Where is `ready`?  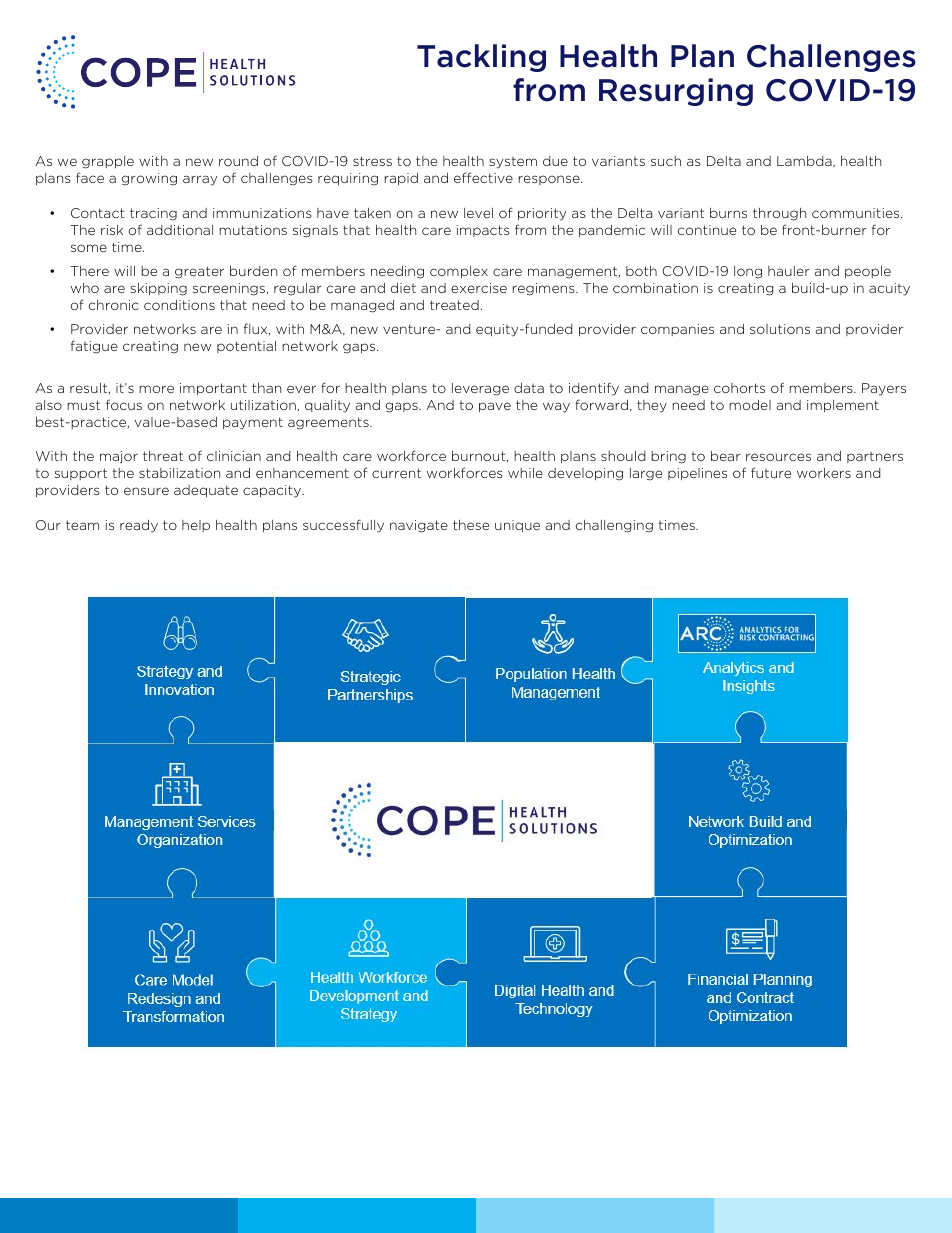
ready is located at coordinates (139, 526).
